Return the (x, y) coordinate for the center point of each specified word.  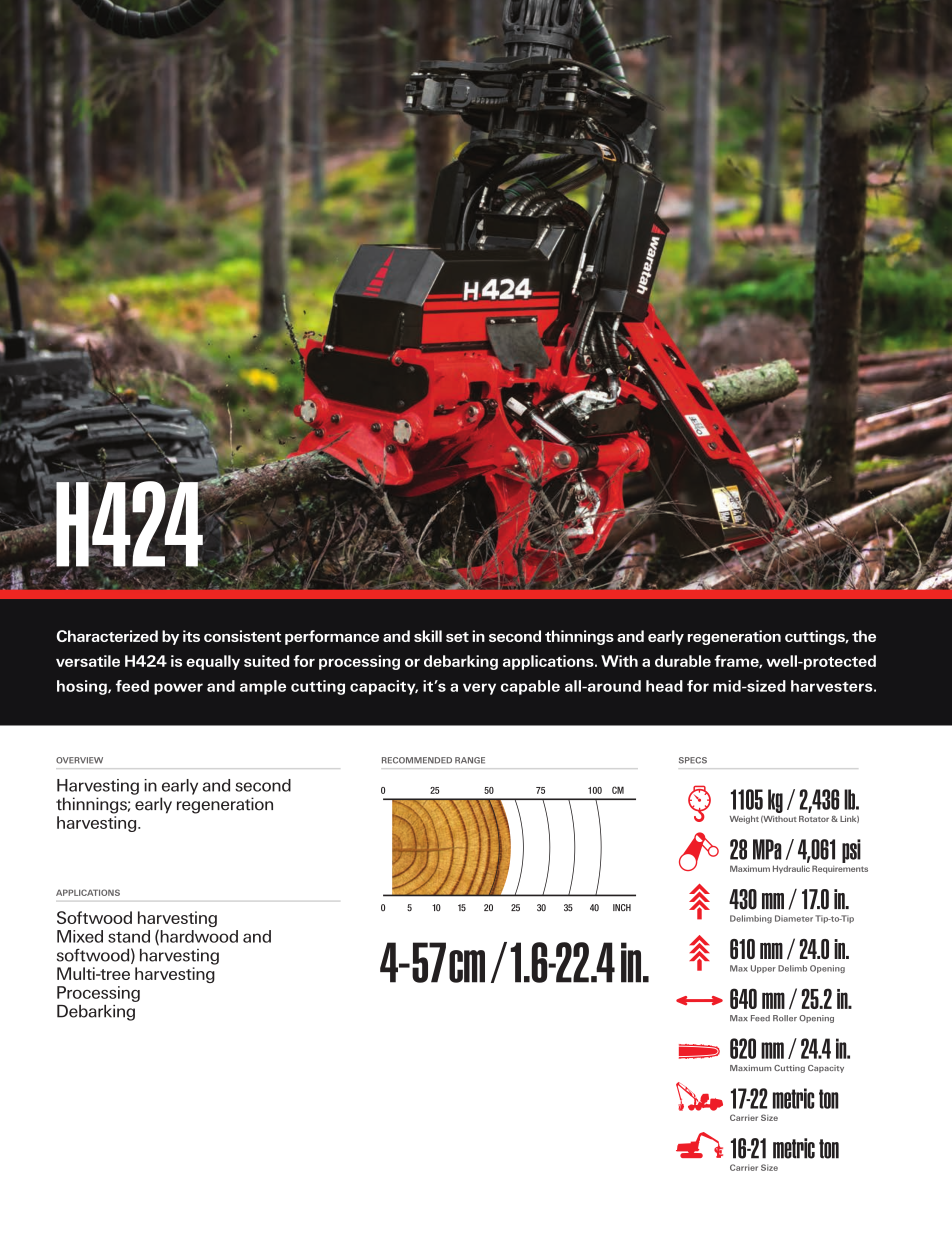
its (191, 636)
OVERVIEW (79, 760)
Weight (744, 820)
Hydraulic (791, 869)
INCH (622, 907)
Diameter (794, 918)
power (178, 689)
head (664, 686)
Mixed (80, 936)
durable (683, 661)
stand (129, 936)
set (457, 637)
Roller (785, 1018)
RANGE (470, 760)
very (479, 689)
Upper (763, 969)
